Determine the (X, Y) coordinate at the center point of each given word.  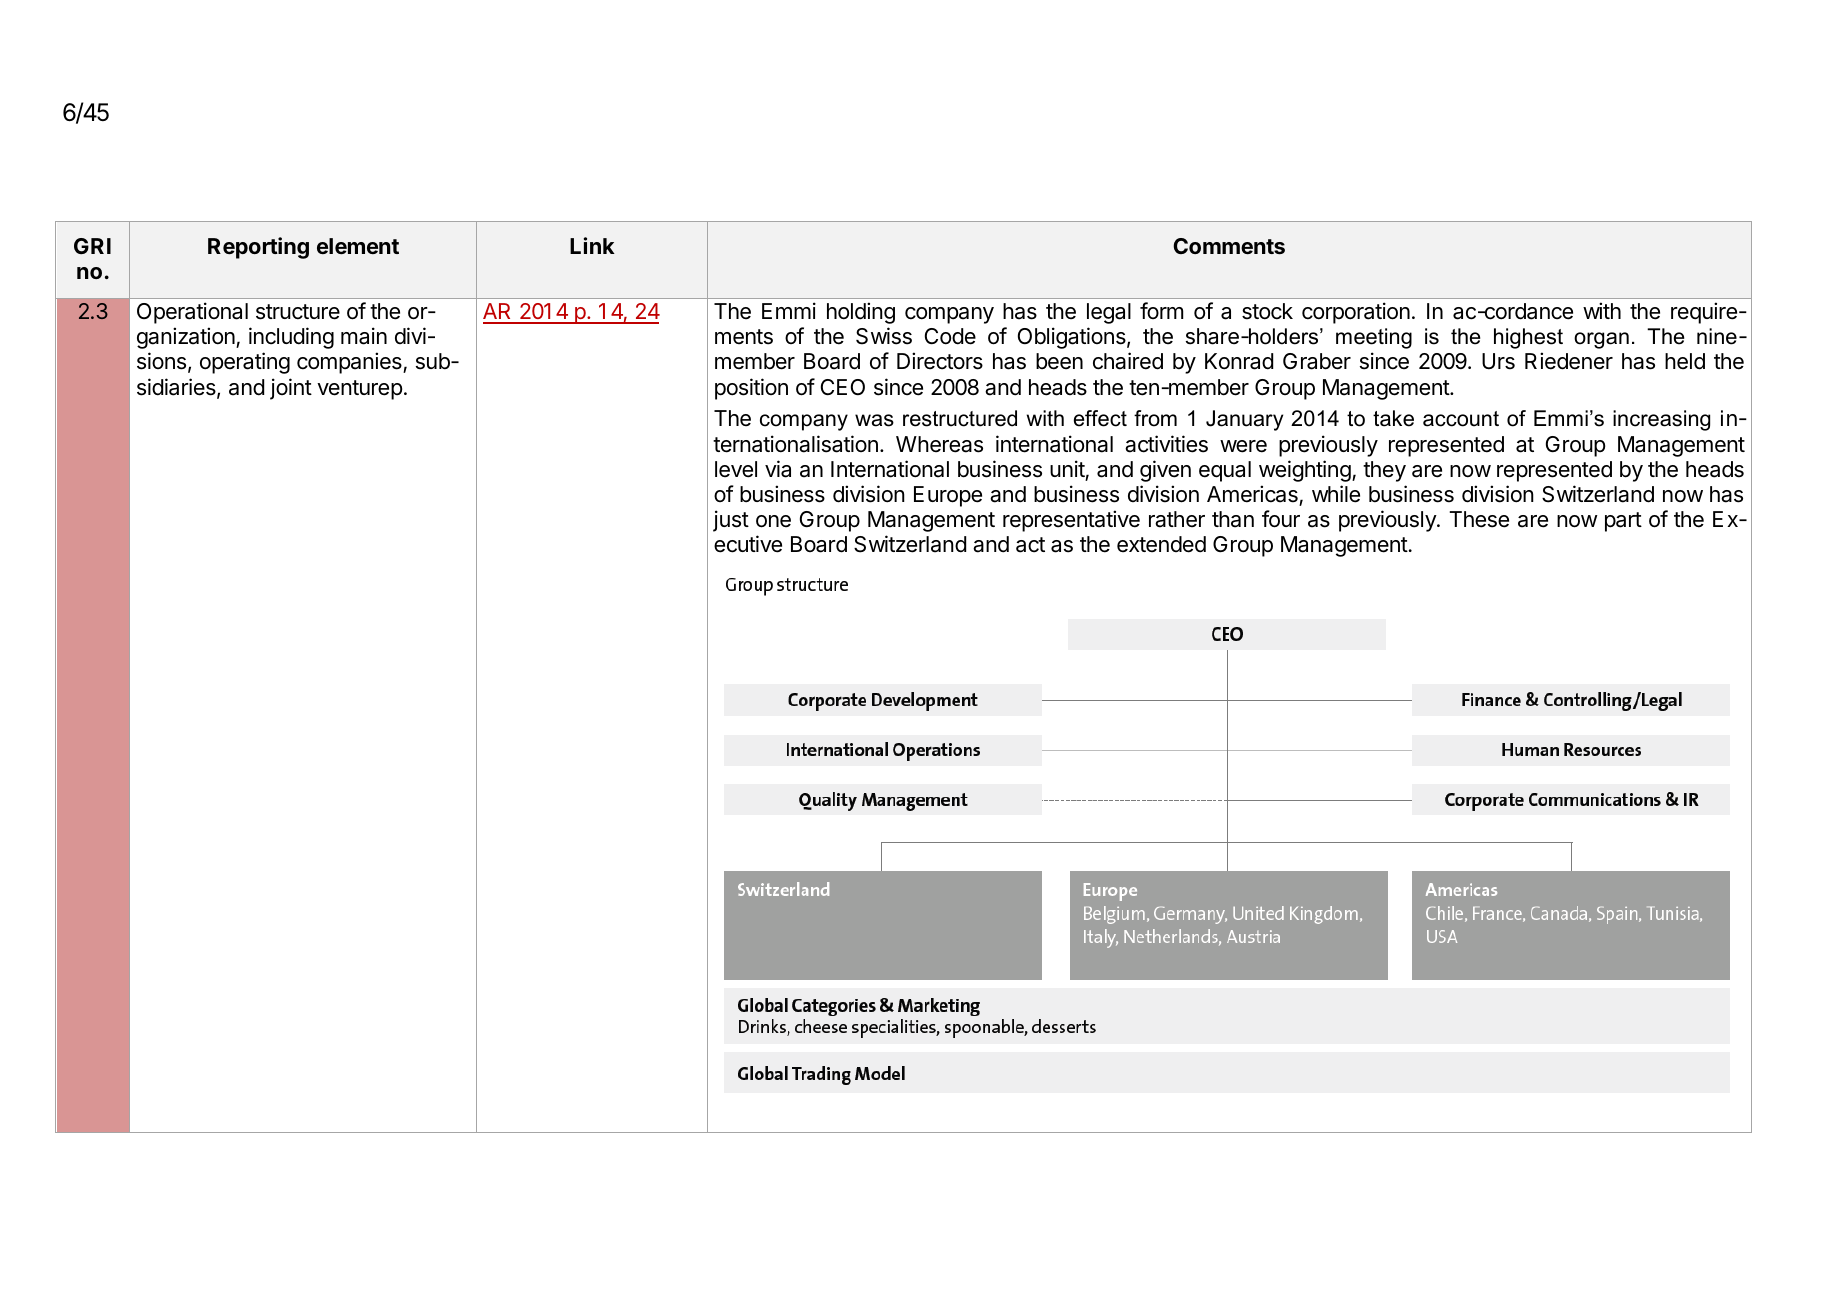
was (874, 420)
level (736, 469)
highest (1528, 338)
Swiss (884, 336)
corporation (1356, 313)
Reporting (258, 248)
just (731, 521)
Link (592, 245)
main (364, 336)
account (1461, 419)
